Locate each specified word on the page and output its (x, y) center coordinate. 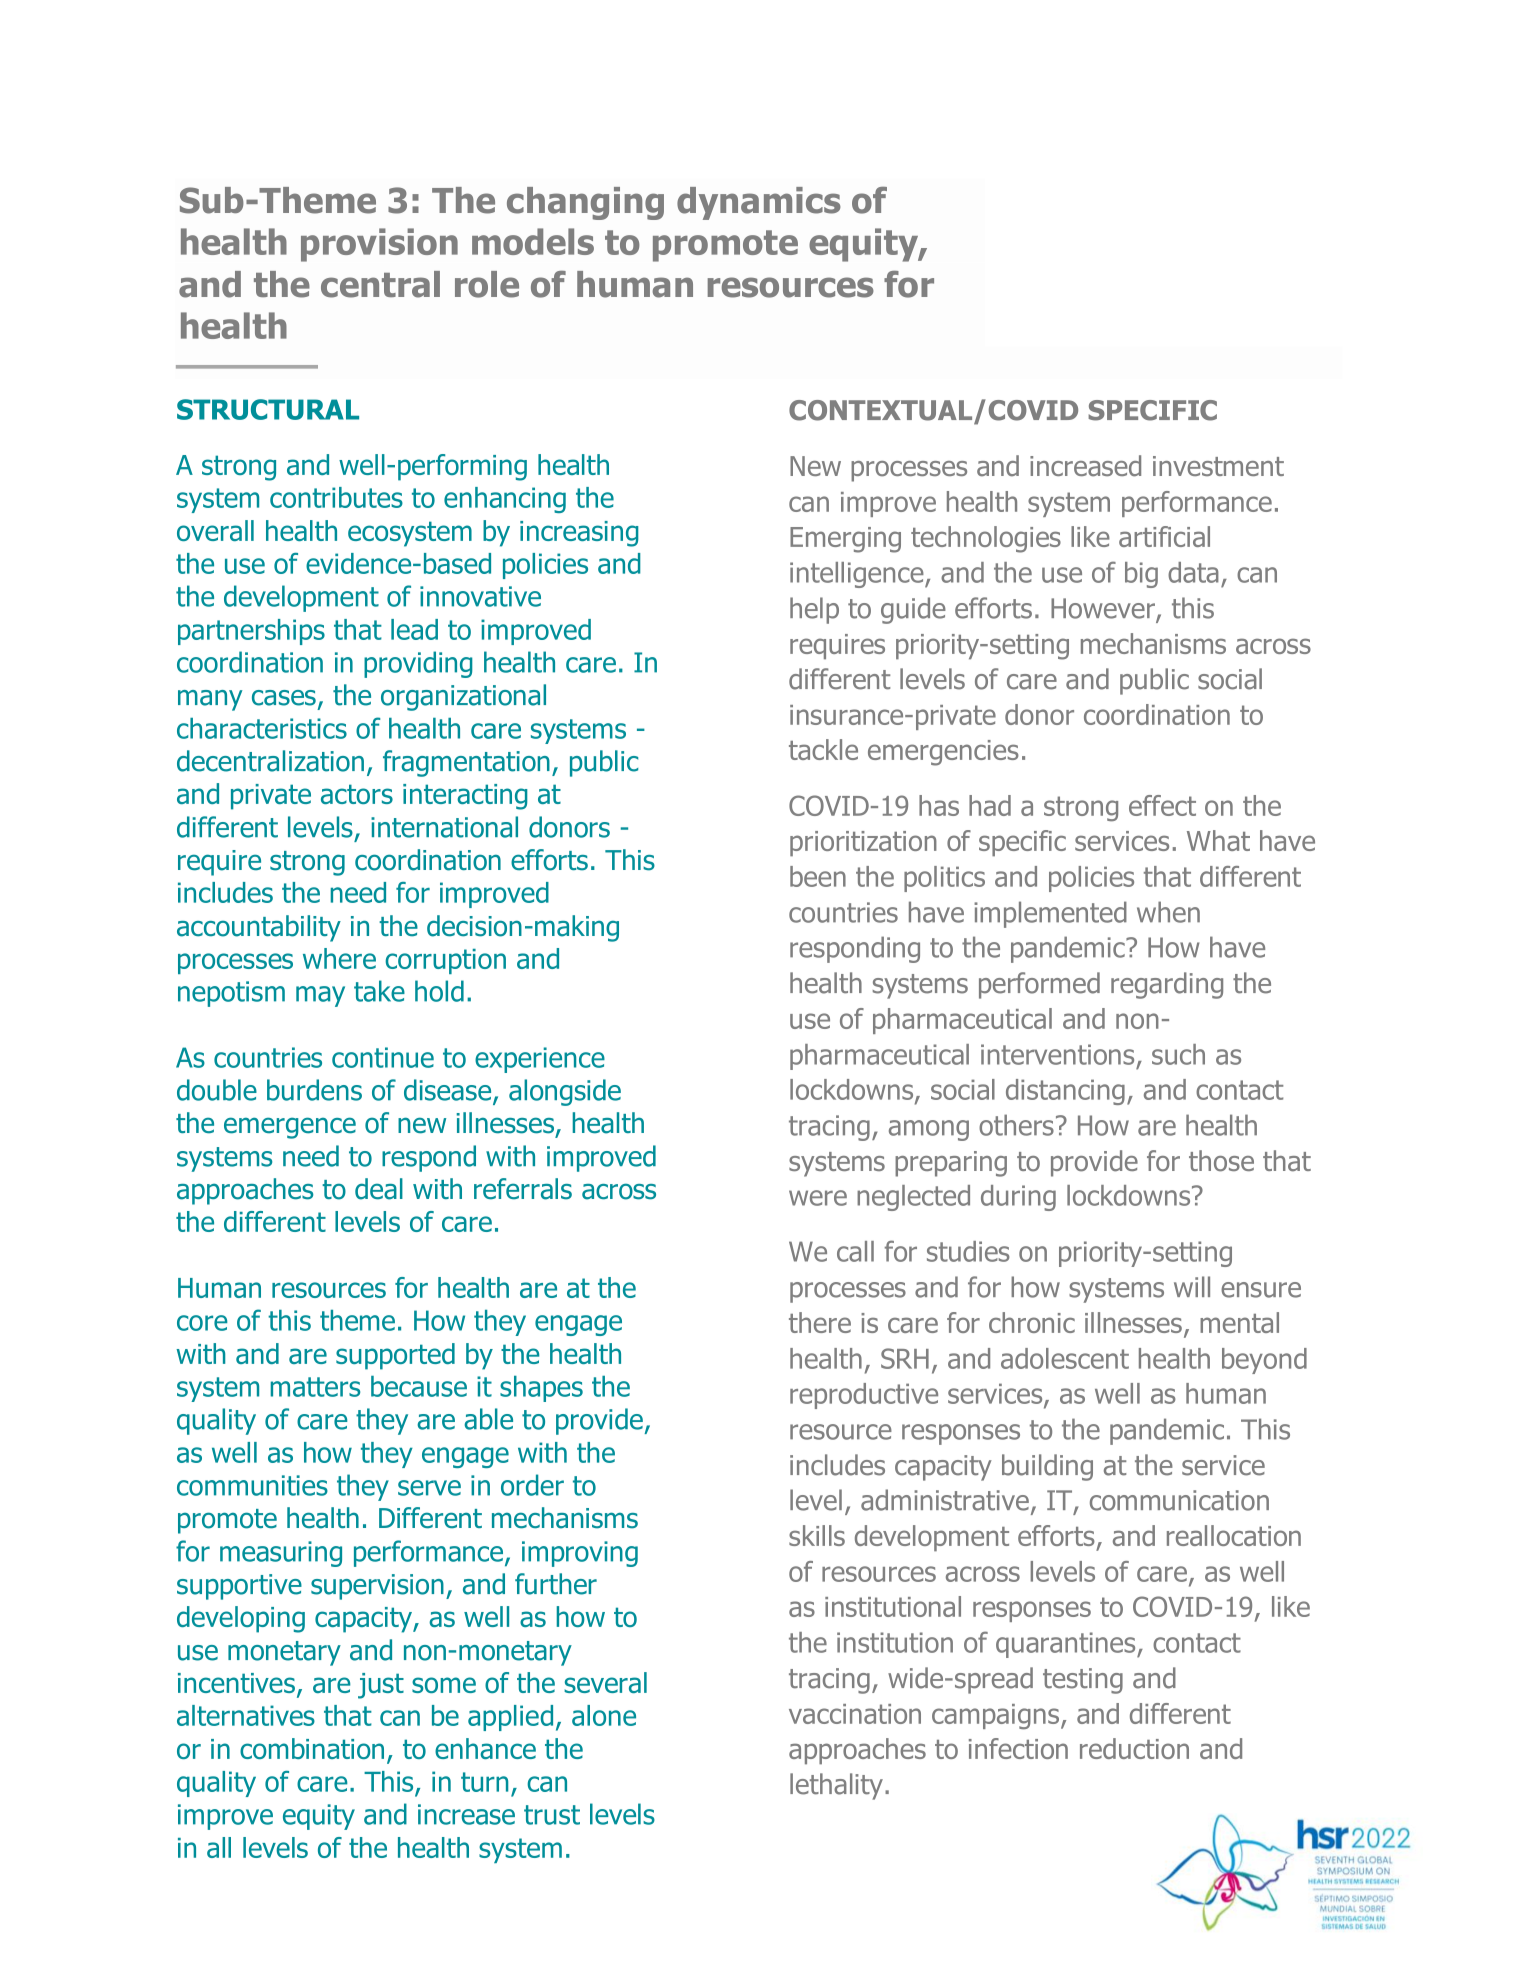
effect (1162, 805)
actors (357, 794)
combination (312, 1748)
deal (379, 1189)
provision (379, 245)
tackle (823, 749)
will (1192, 1286)
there (820, 1322)
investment (1218, 466)
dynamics (759, 203)
